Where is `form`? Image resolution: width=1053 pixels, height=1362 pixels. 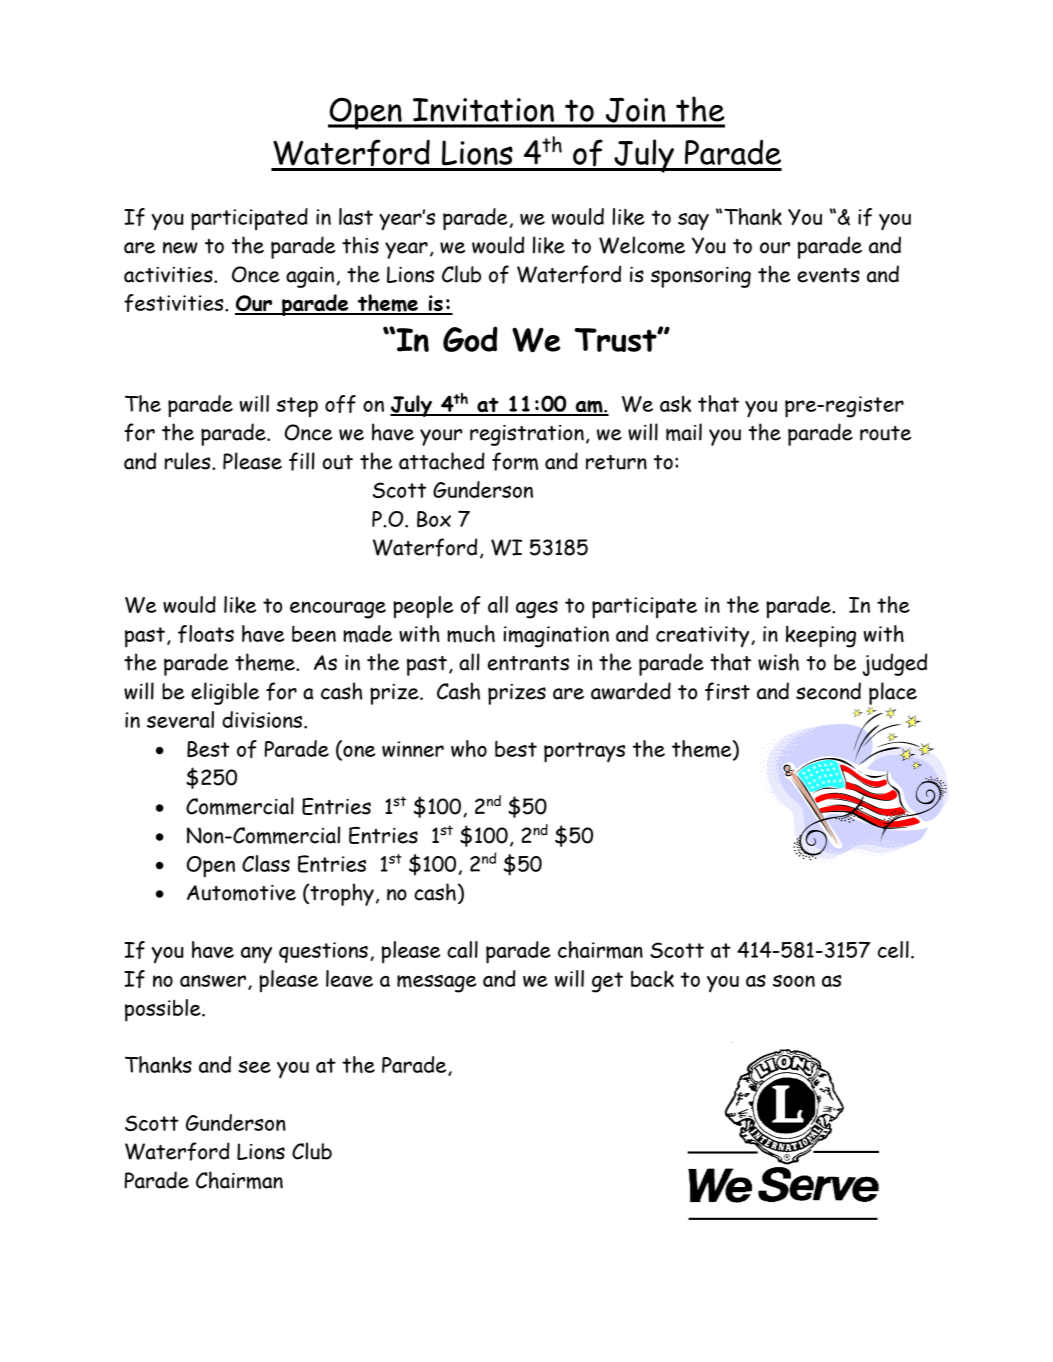
form is located at coordinates (515, 461).
